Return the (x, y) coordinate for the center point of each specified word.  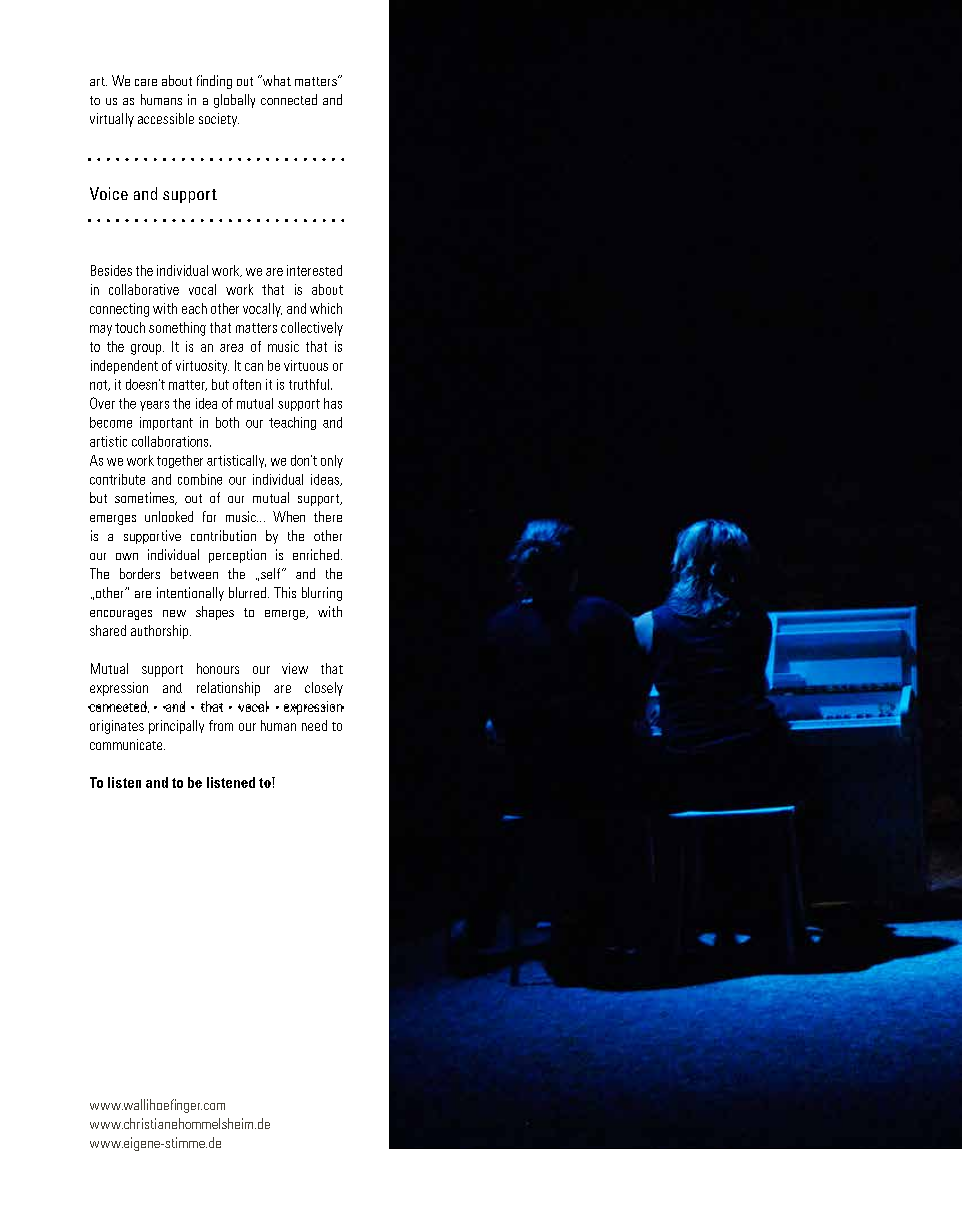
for (209, 516)
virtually (112, 120)
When (289, 516)
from (221, 725)
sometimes (145, 498)
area (231, 348)
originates (117, 727)
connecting (119, 310)
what (275, 80)
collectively (312, 329)
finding (214, 82)
